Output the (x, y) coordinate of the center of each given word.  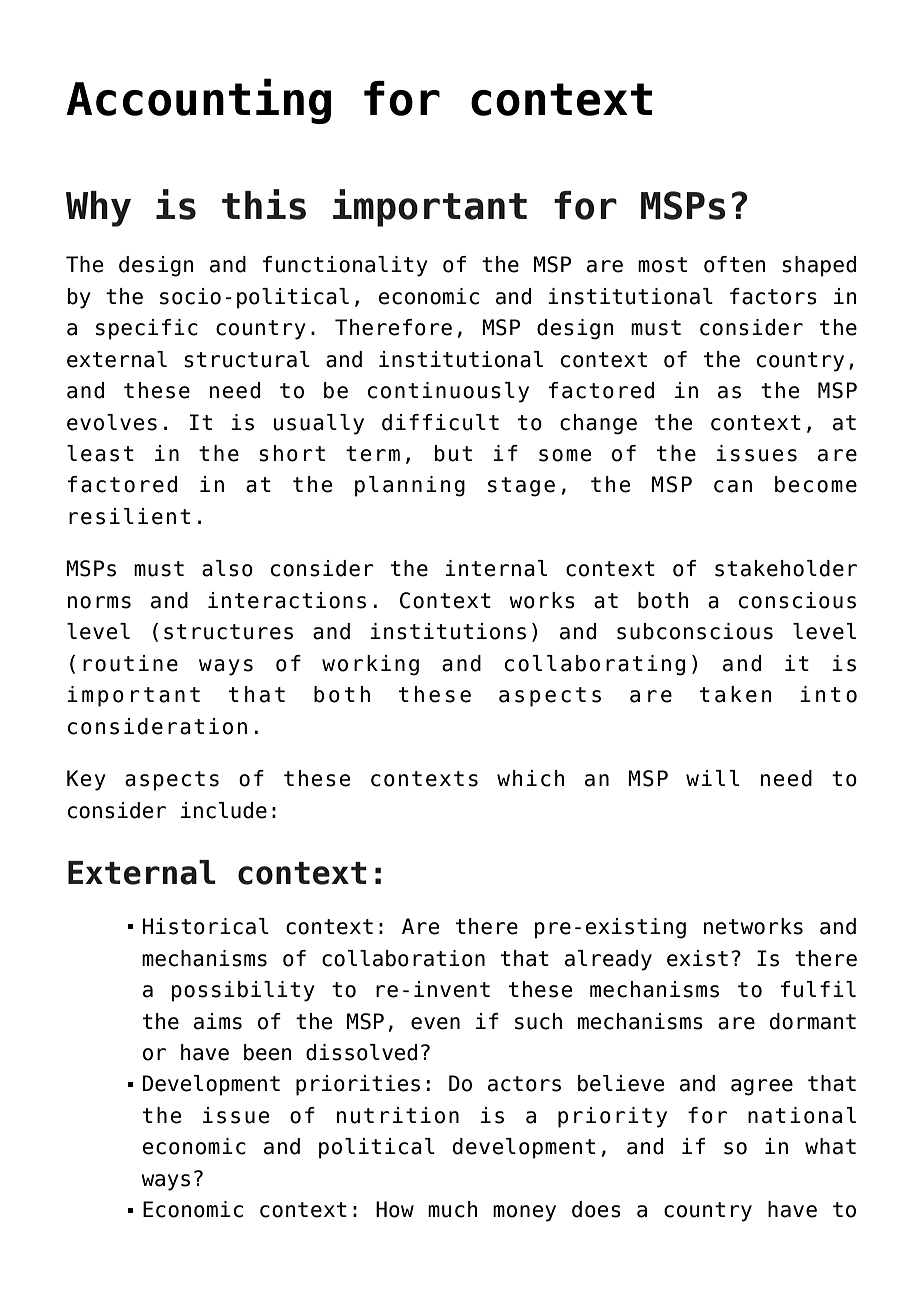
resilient (129, 516)
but (453, 453)
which (531, 778)
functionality (345, 266)
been (268, 1052)
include (224, 810)
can (733, 486)
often (735, 264)
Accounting (198, 101)
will (712, 778)
